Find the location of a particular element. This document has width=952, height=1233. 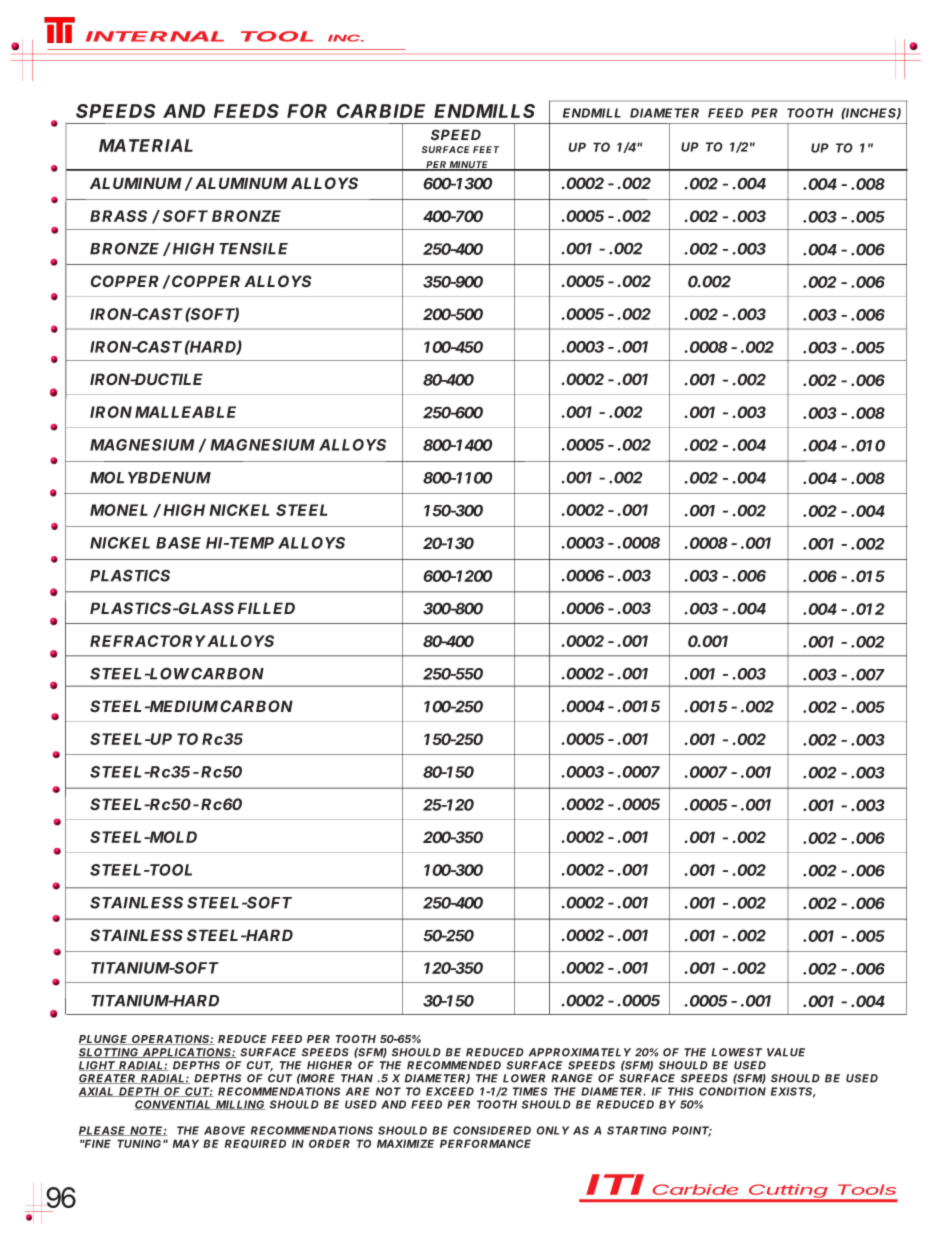

MOLYBDENUM is located at coordinates (150, 477).
